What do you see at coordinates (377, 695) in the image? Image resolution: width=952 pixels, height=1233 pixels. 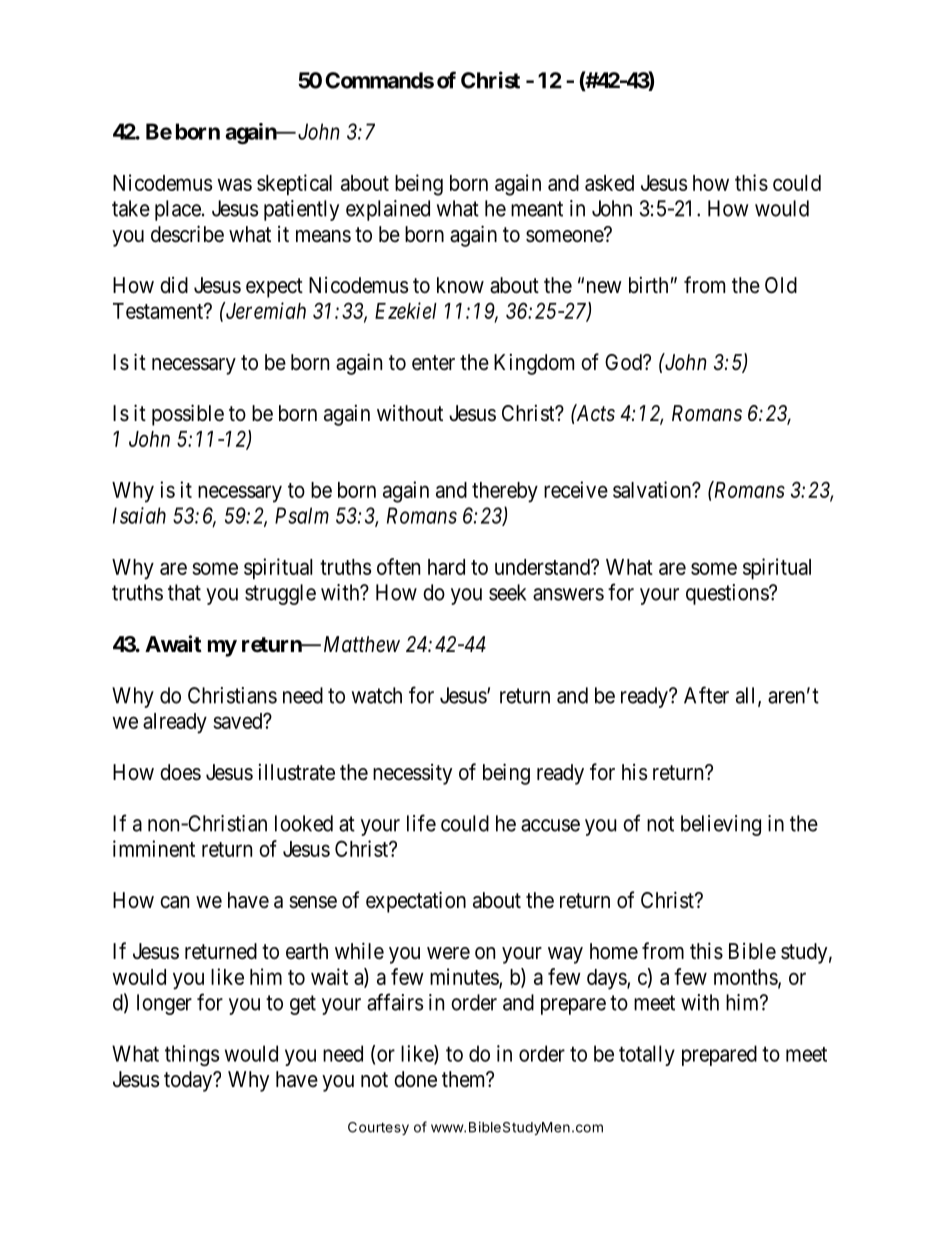 I see `watch` at bounding box center [377, 695].
